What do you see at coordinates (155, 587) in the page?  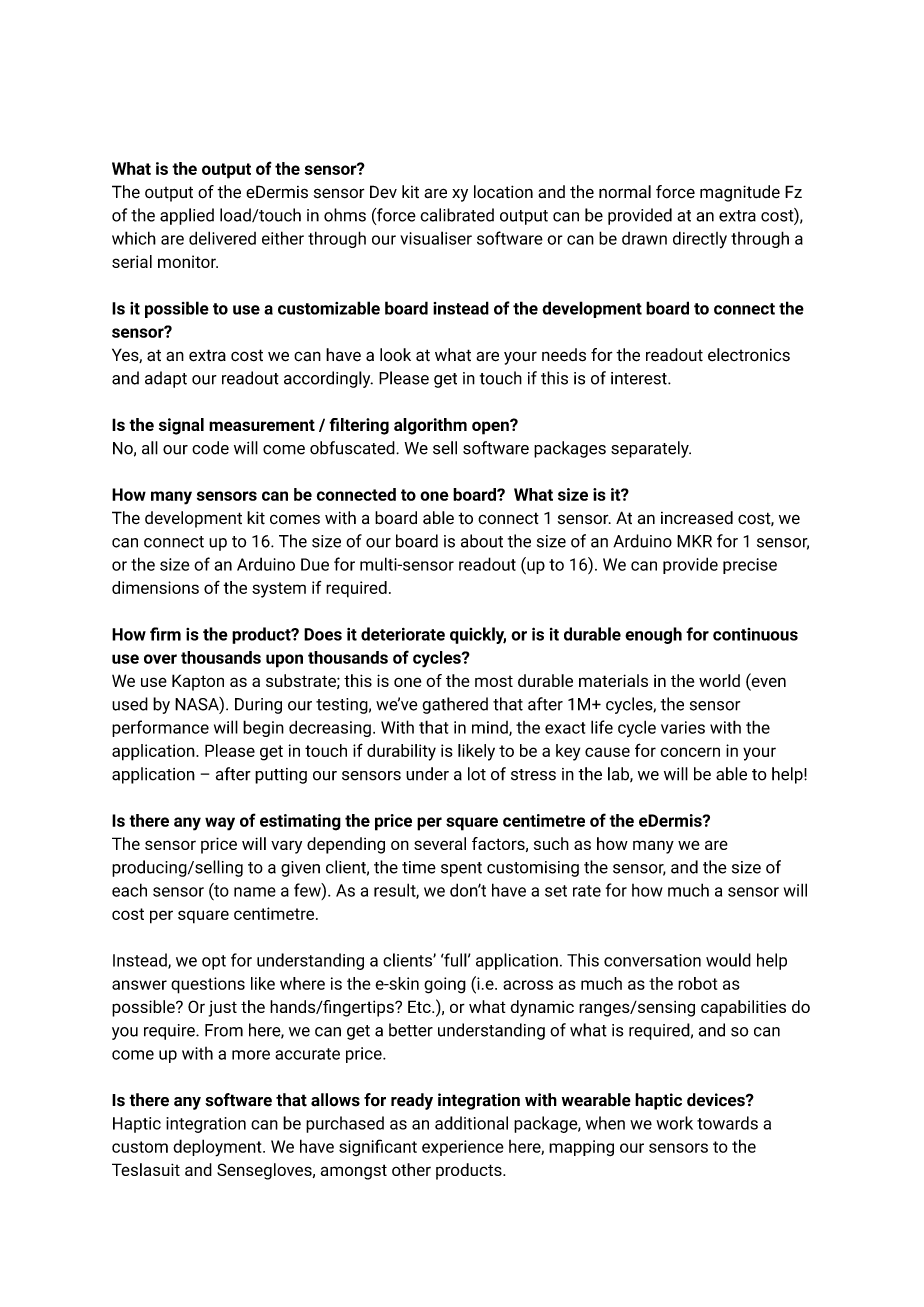 I see `dimensions` at bounding box center [155, 587].
